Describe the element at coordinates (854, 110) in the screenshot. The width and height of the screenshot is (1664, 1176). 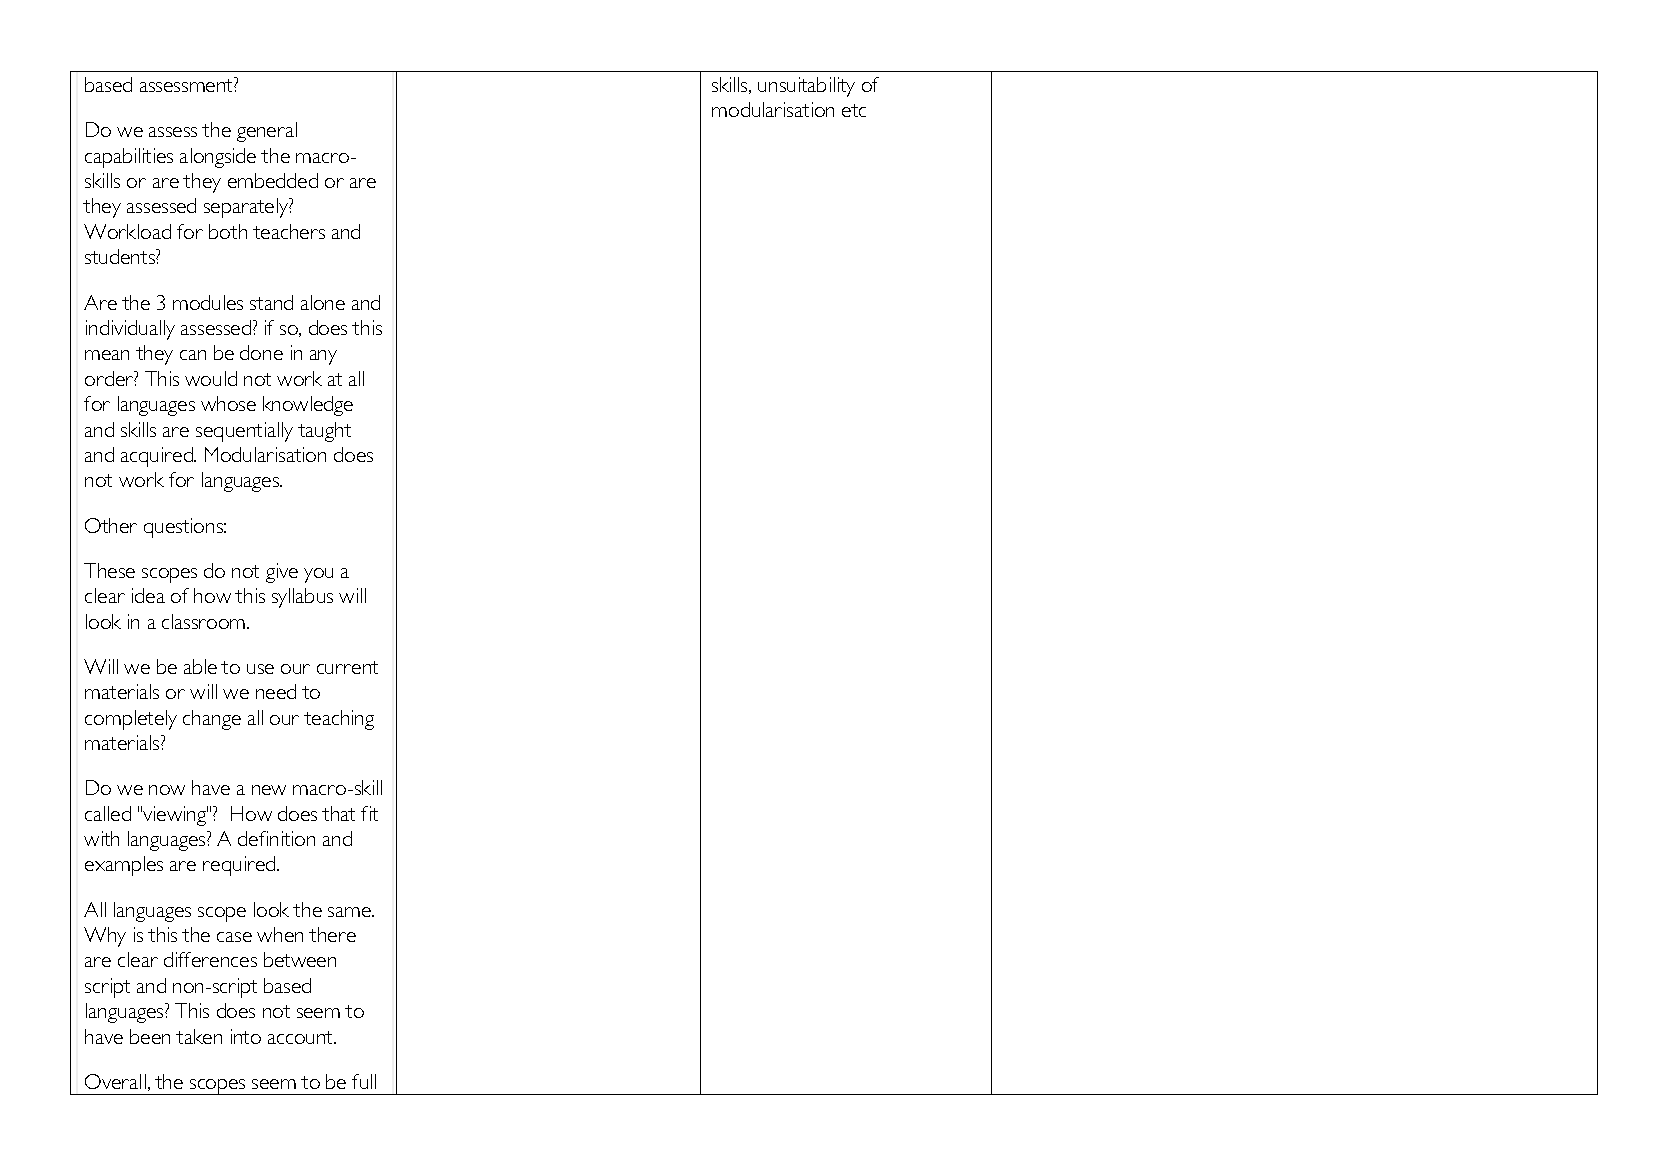
I see `etc` at that location.
